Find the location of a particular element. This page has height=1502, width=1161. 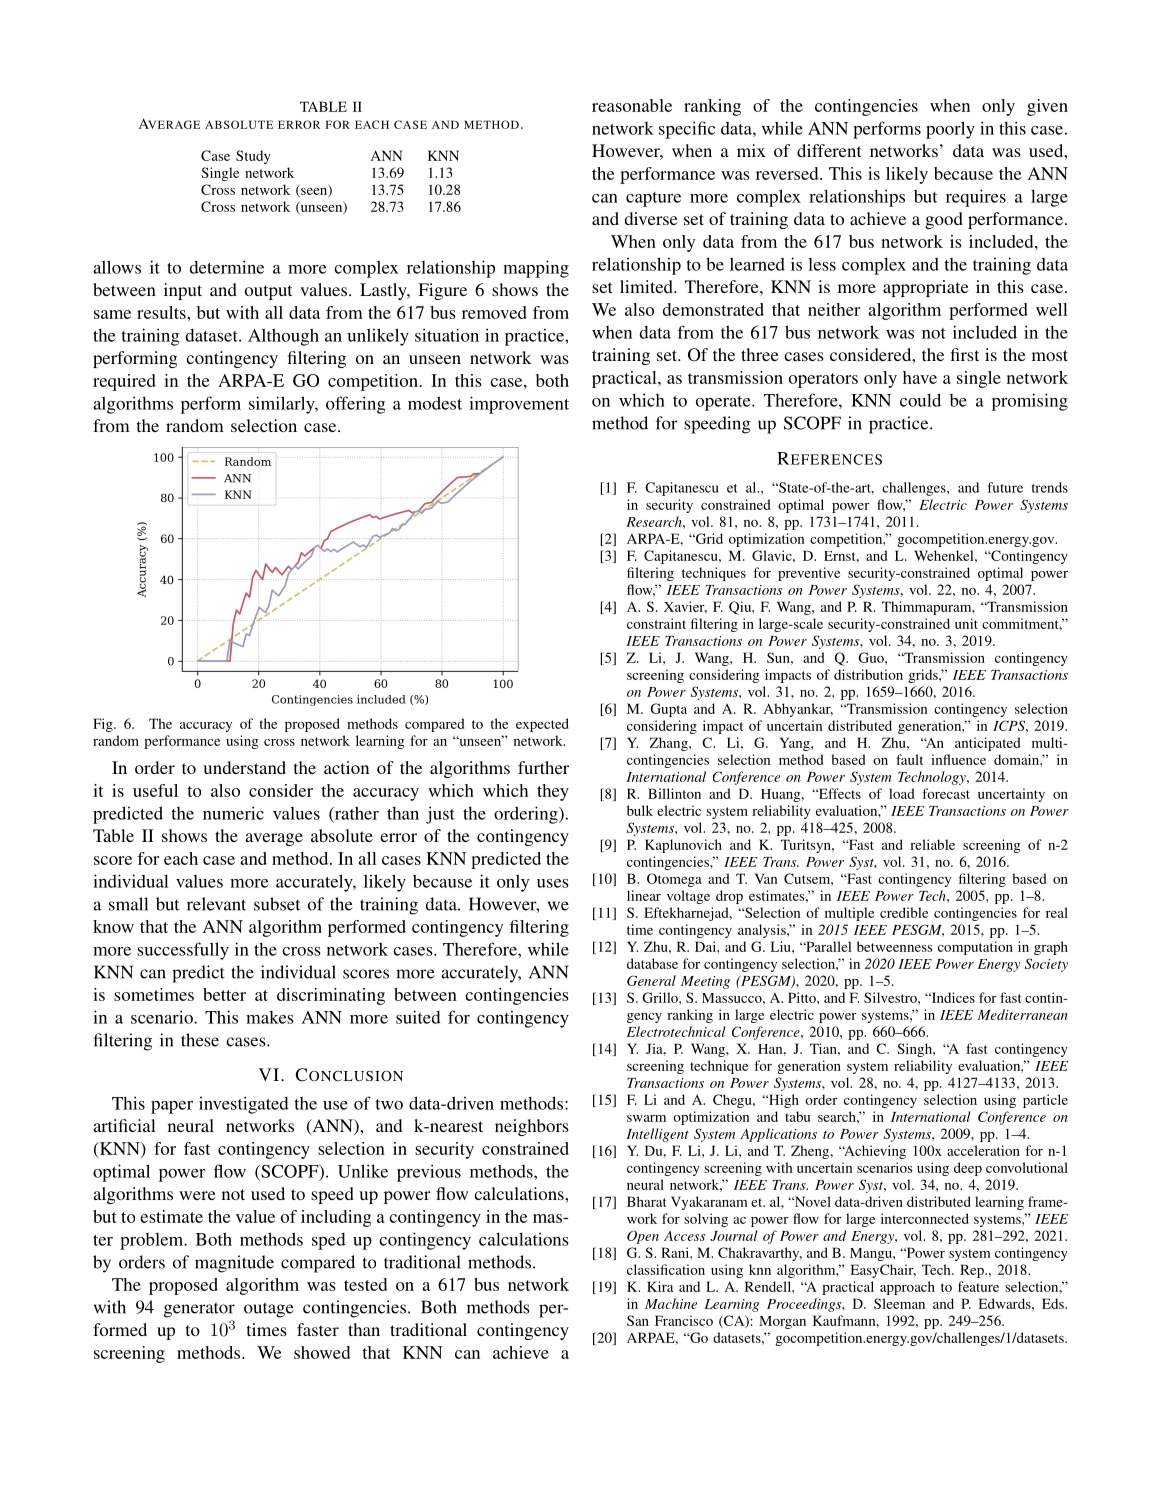

understand is located at coordinates (244, 767).
